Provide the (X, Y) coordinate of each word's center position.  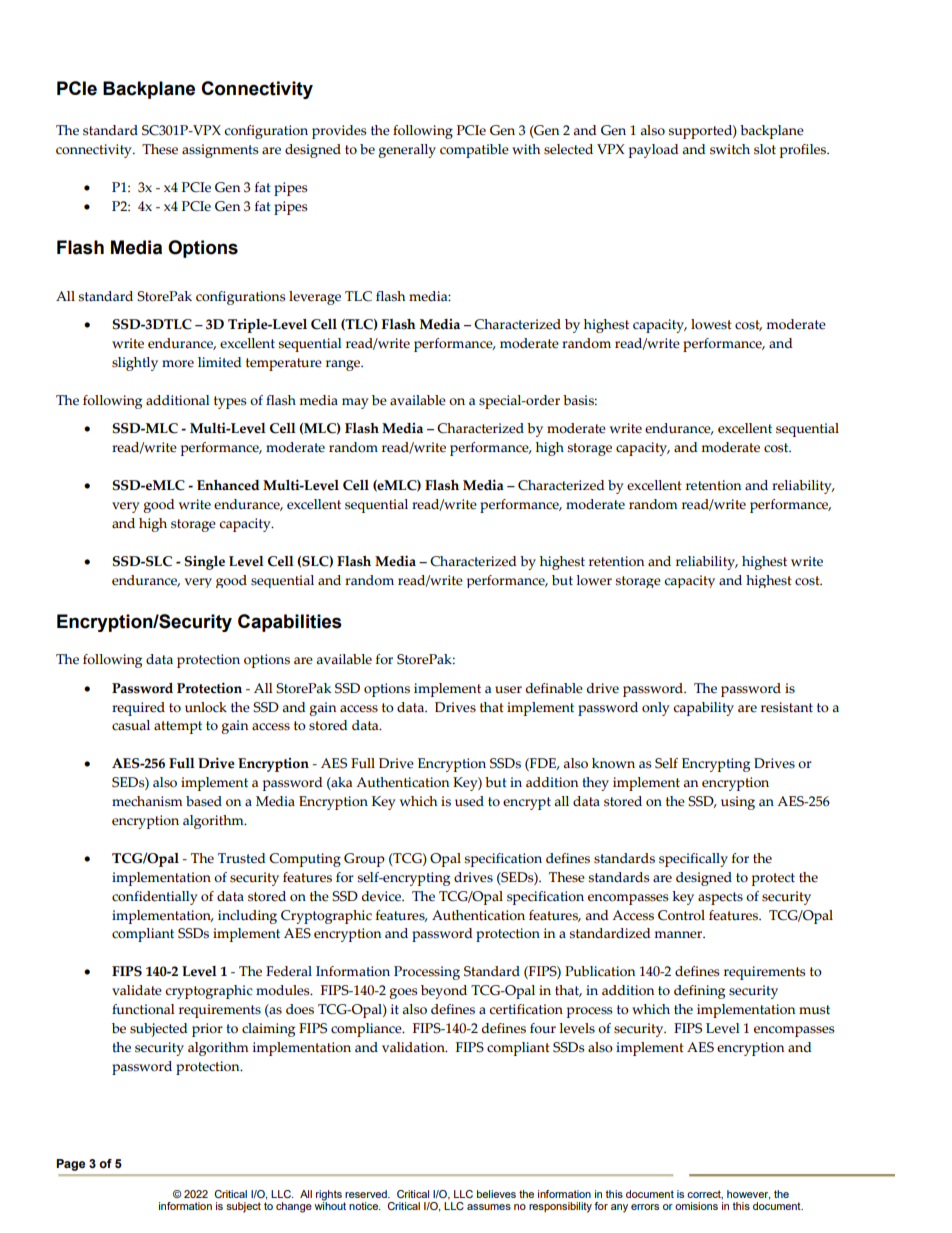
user (508, 690)
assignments (220, 151)
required (138, 709)
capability (703, 709)
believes (496, 1194)
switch (730, 149)
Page (70, 1165)
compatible (474, 151)
